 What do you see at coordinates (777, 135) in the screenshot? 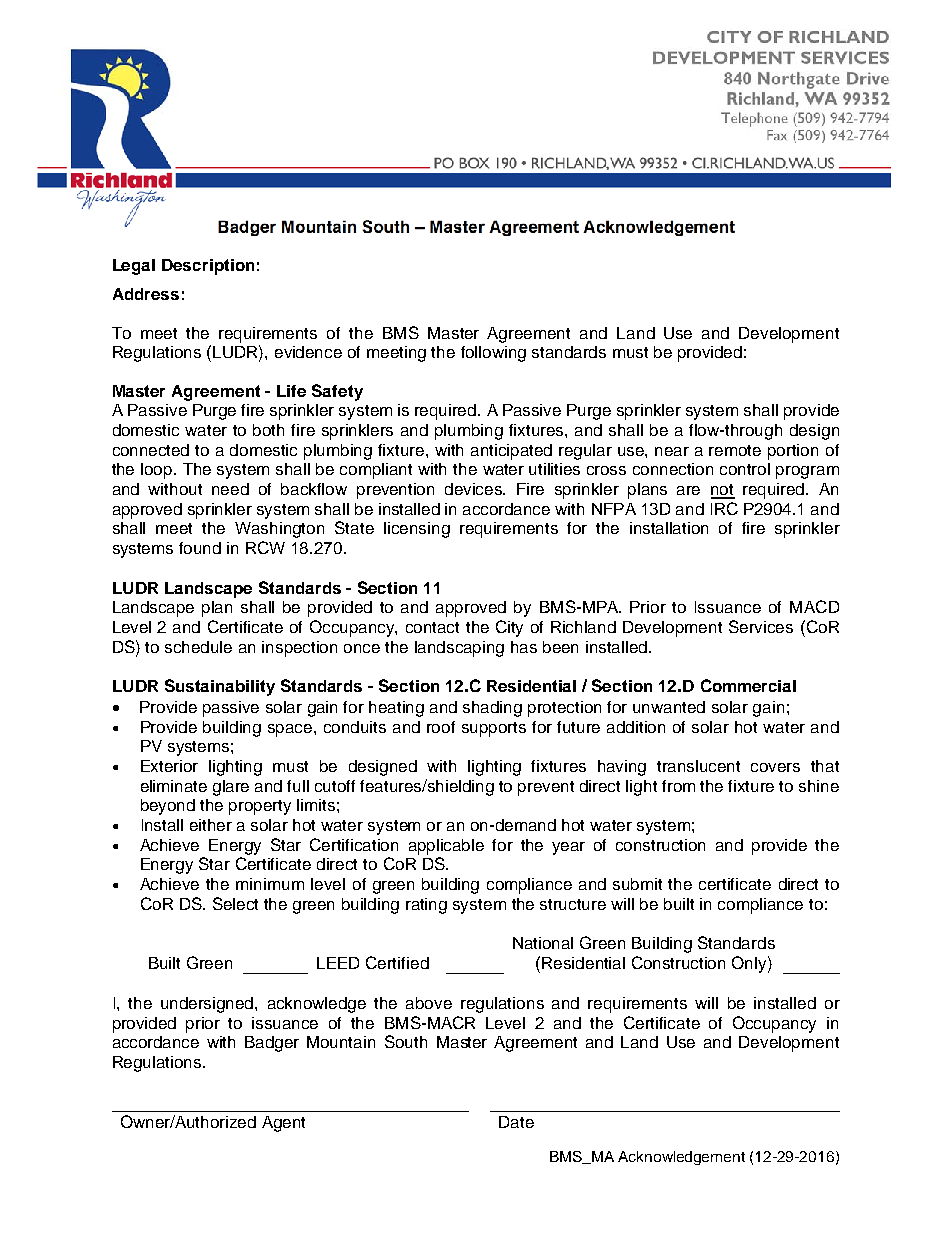
I see `Fax` at bounding box center [777, 135].
